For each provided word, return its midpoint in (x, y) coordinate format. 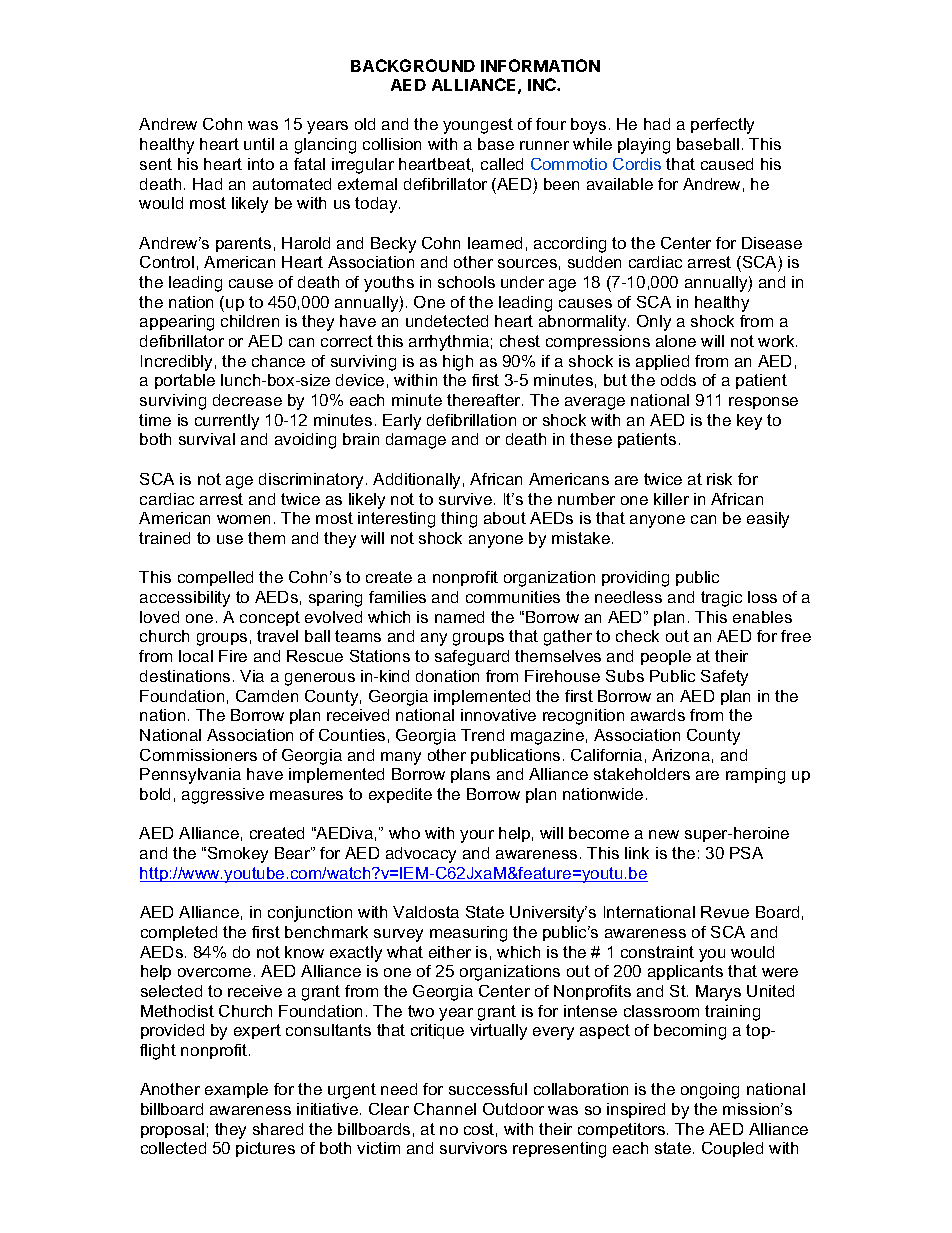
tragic (721, 599)
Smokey (238, 855)
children (250, 321)
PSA (746, 853)
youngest (478, 126)
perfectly (722, 126)
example (236, 1090)
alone (676, 341)
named (459, 617)
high (458, 363)
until (259, 144)
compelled (215, 578)
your (477, 836)
